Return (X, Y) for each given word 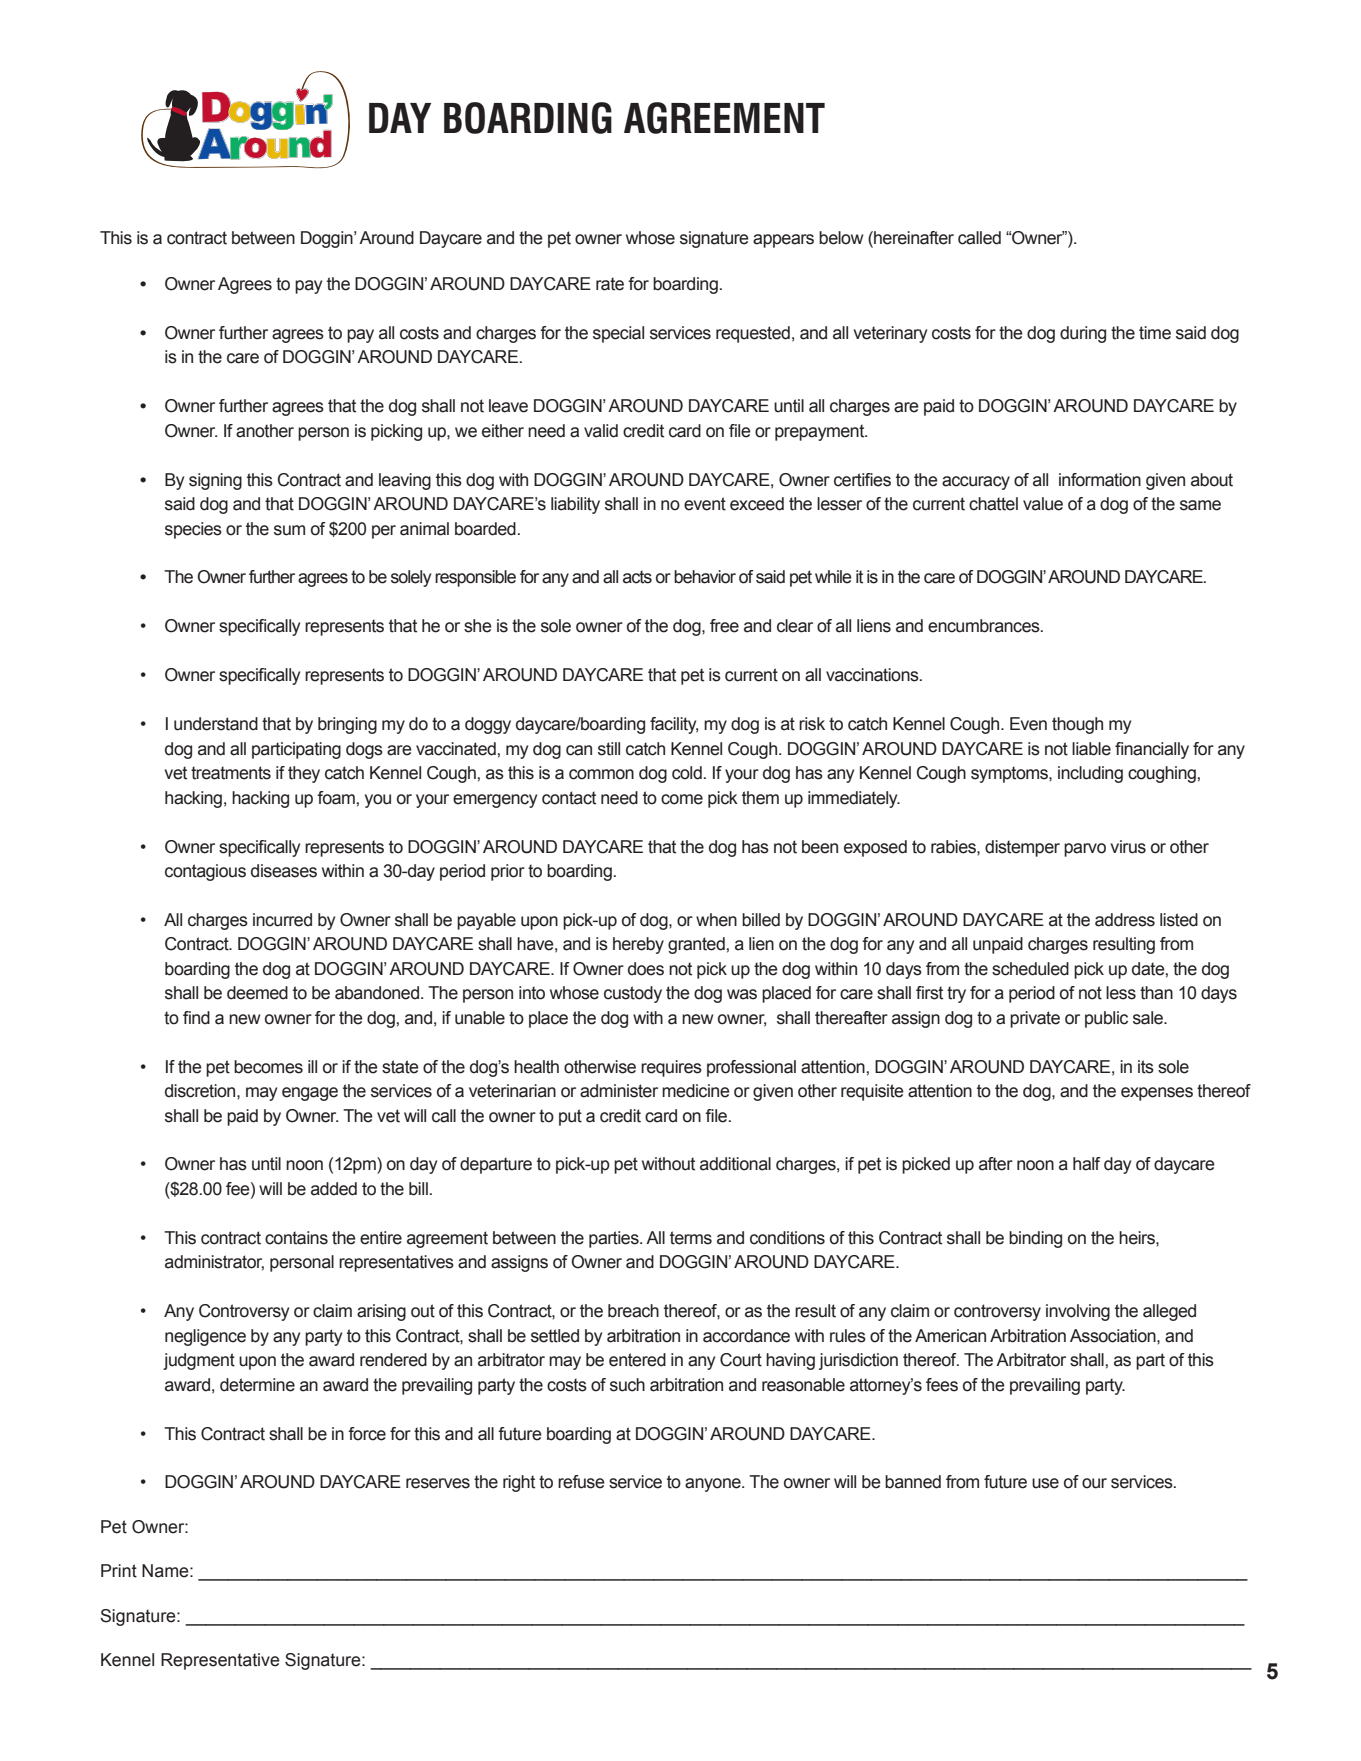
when (716, 920)
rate (610, 284)
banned (913, 1482)
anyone (714, 1485)
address (1125, 920)
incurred (282, 920)
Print (119, 1571)
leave (508, 406)
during (1083, 334)
